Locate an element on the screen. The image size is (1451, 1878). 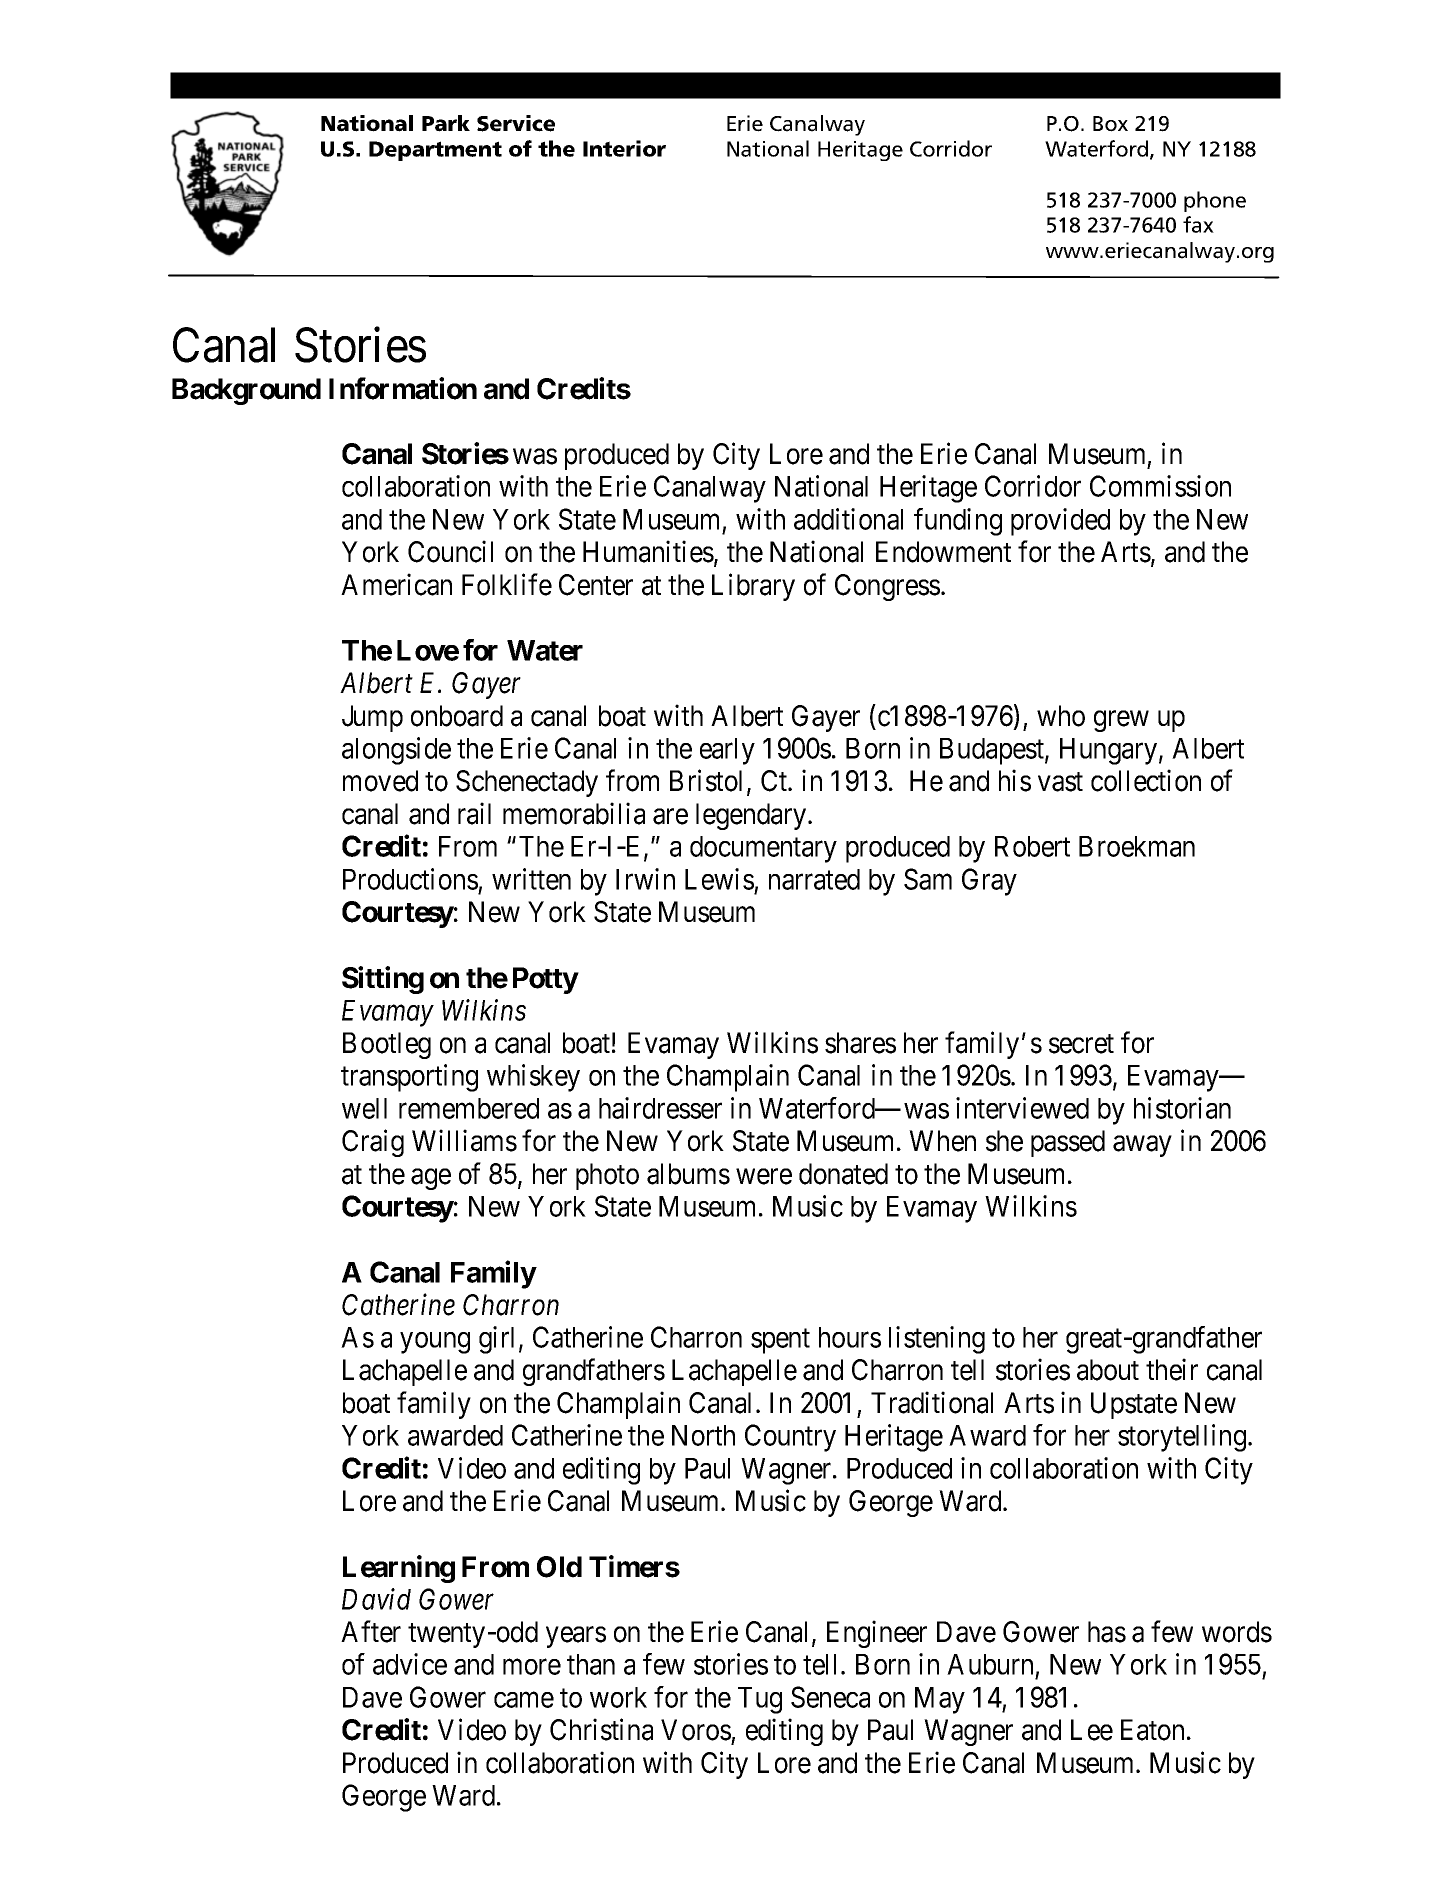
were is located at coordinates (764, 1177).
